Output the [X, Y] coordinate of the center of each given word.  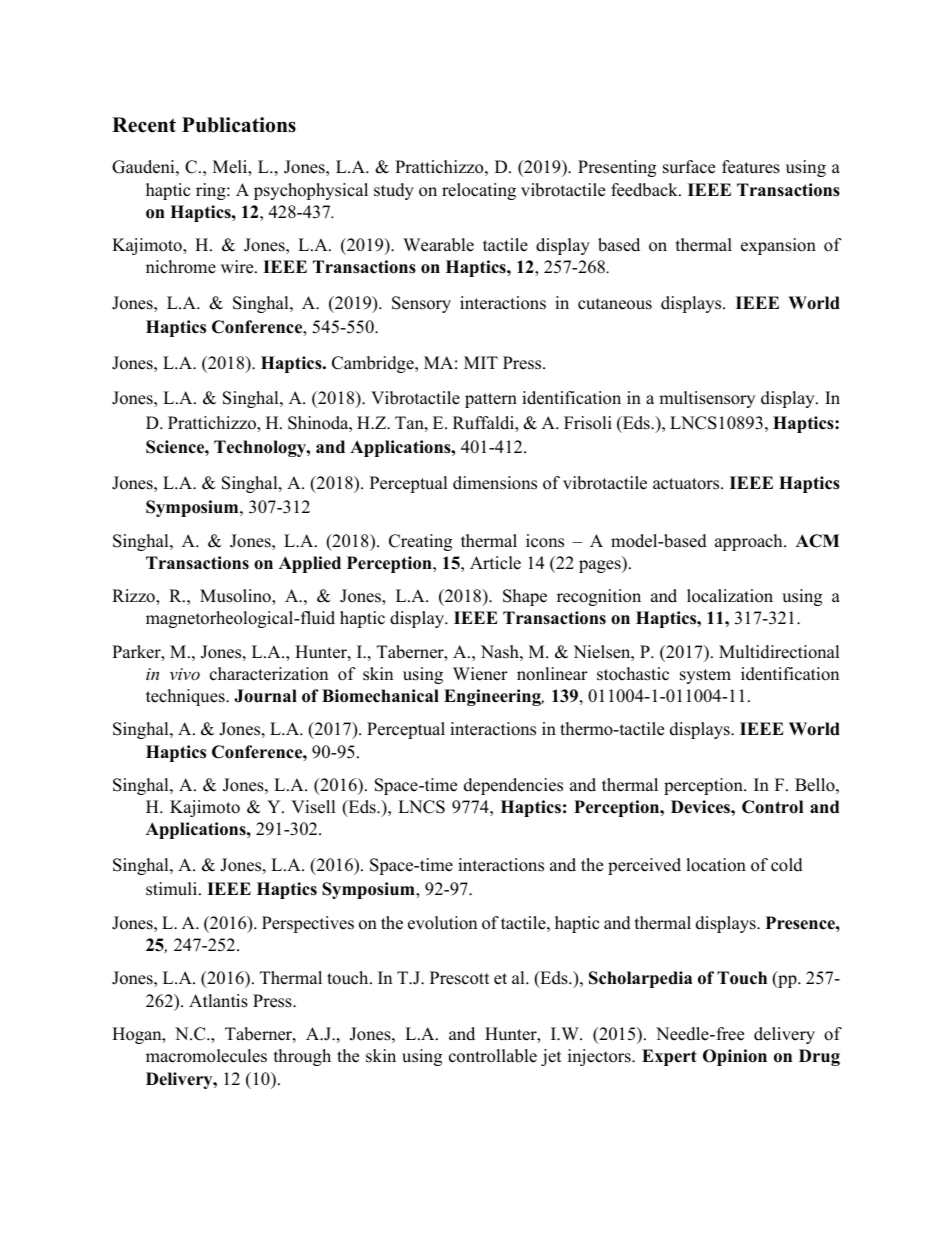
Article [495, 563]
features [751, 167]
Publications [239, 125]
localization [730, 596]
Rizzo [134, 597]
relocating [479, 191]
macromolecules [206, 1056]
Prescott [460, 978]
